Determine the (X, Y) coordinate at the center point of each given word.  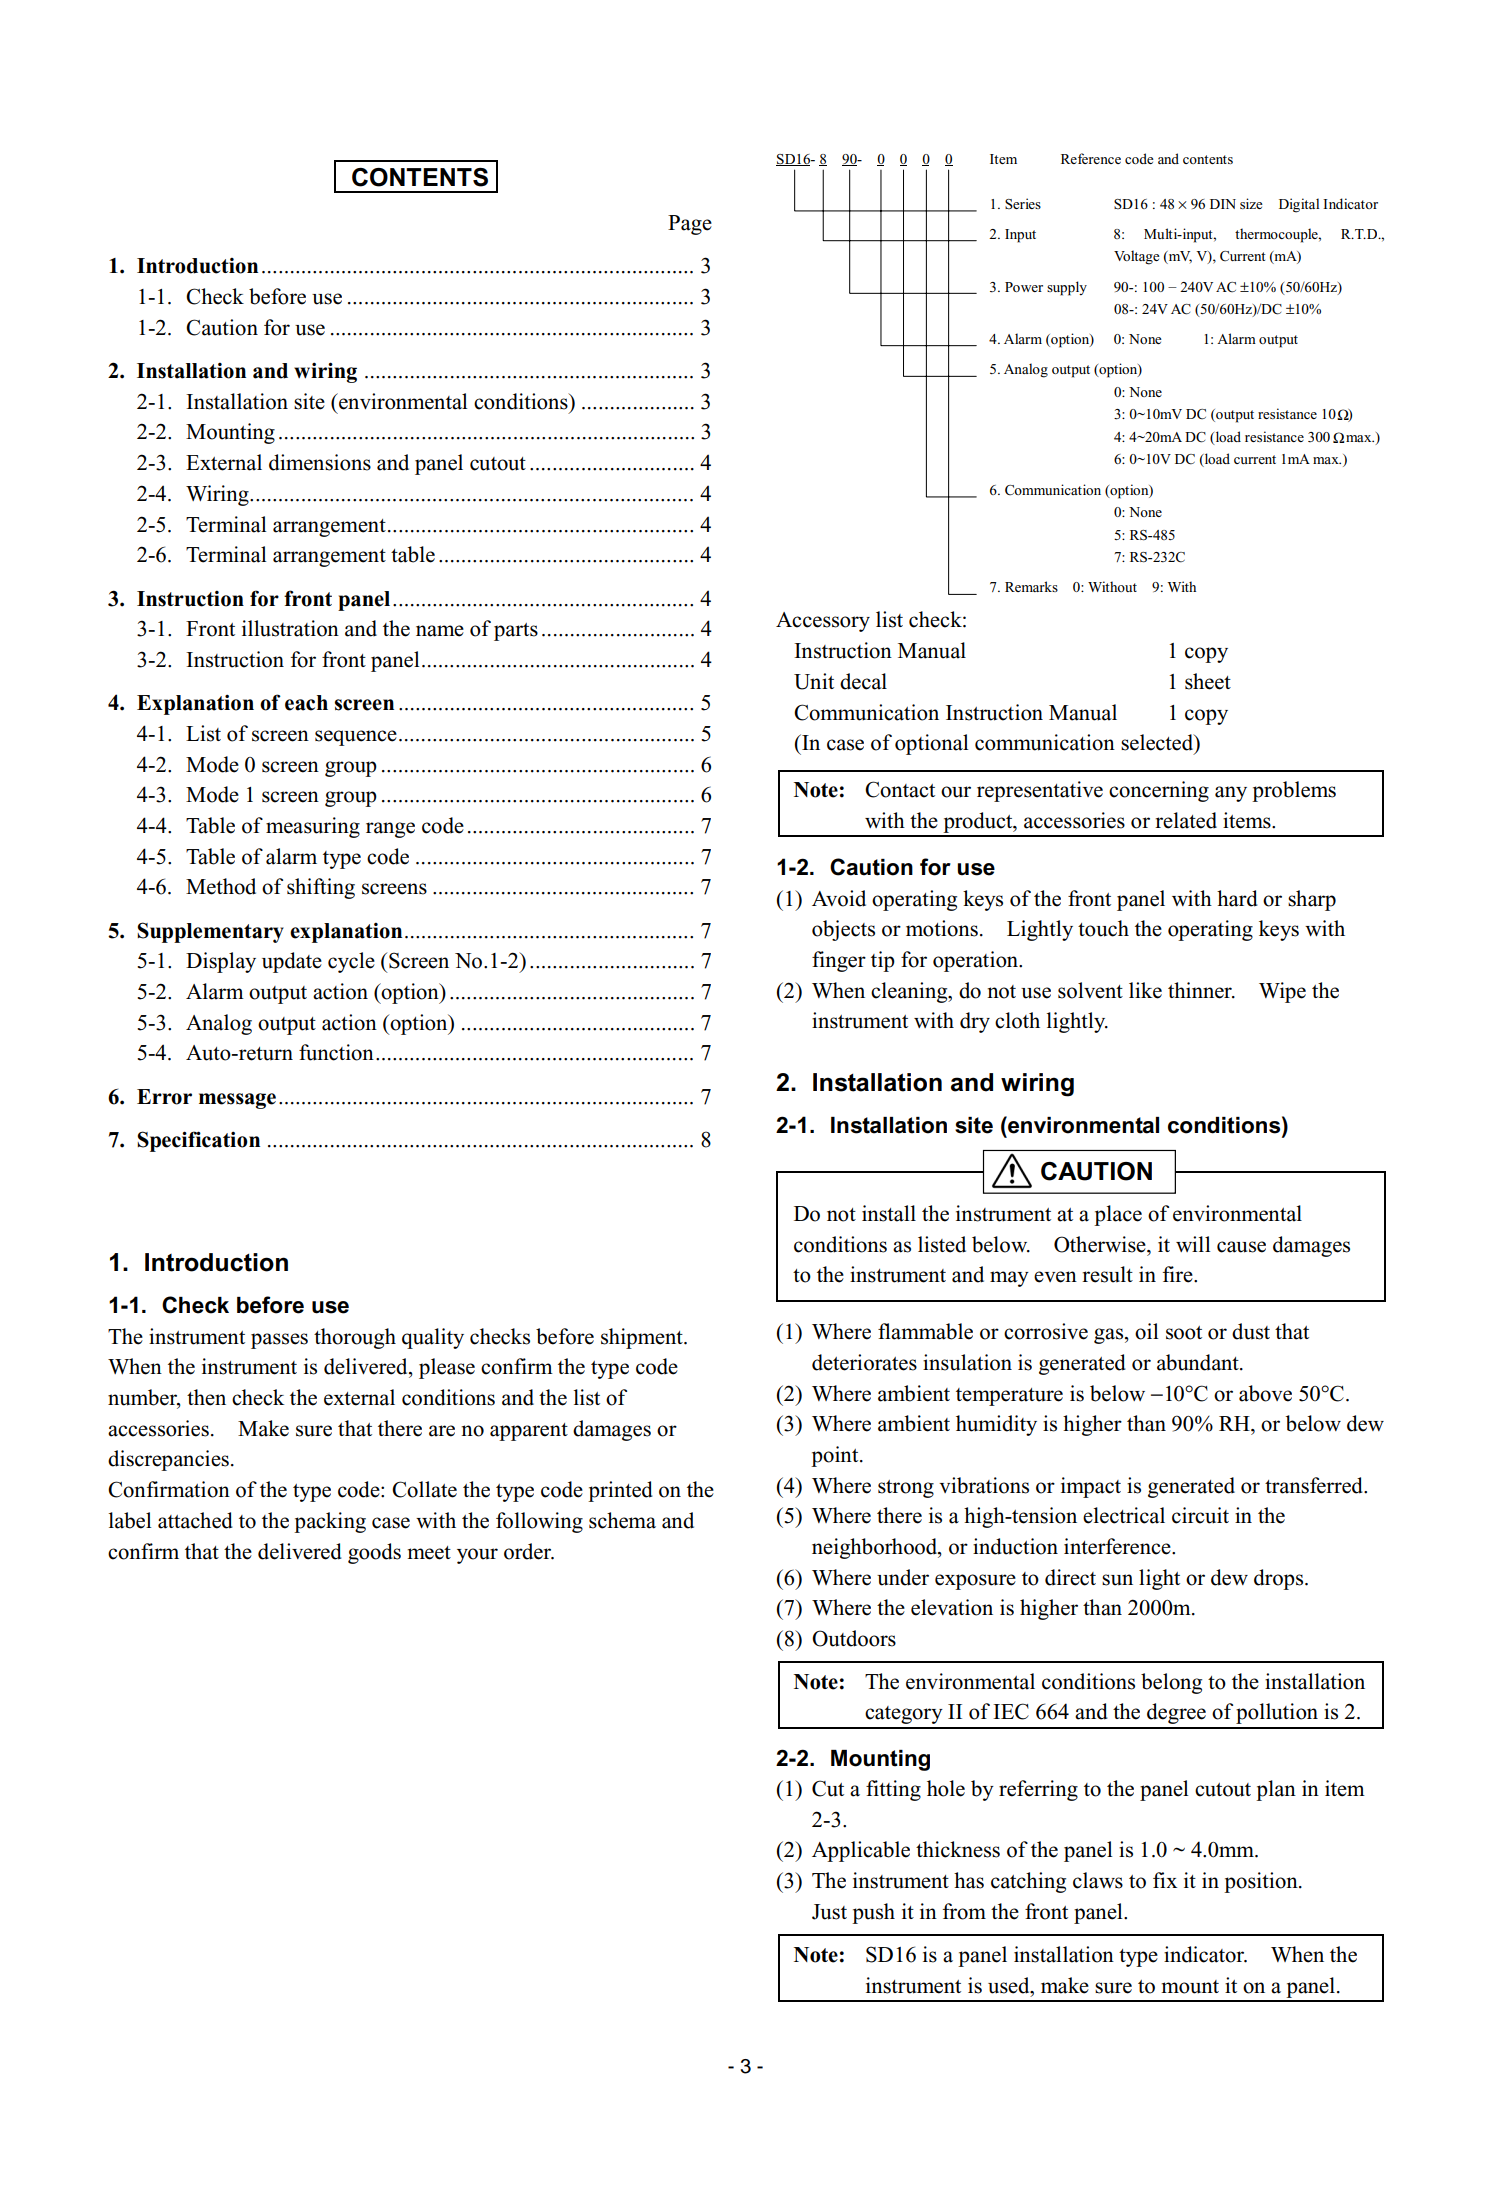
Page (690, 225)
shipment (643, 1338)
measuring (313, 827)
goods (374, 1553)
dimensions (320, 462)
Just (829, 1912)
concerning (1159, 791)
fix (1165, 1880)
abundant (1199, 1362)
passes (279, 1341)
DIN (1223, 204)
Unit (814, 681)
